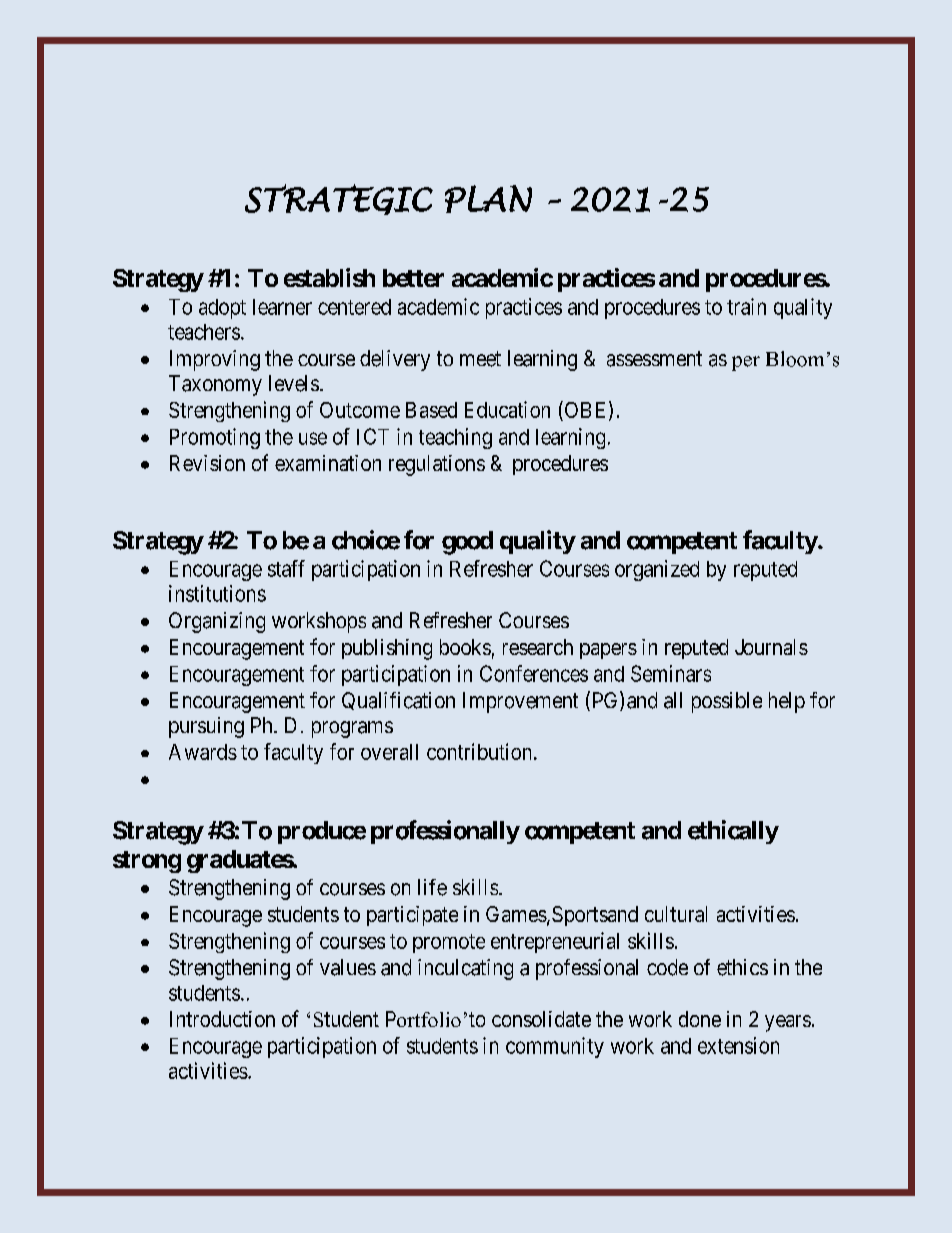 Image resolution: width=952 pixels, height=1233 pixels. What do you see at coordinates (339, 199) in the screenshot?
I see `STRATEGIC` at bounding box center [339, 199].
